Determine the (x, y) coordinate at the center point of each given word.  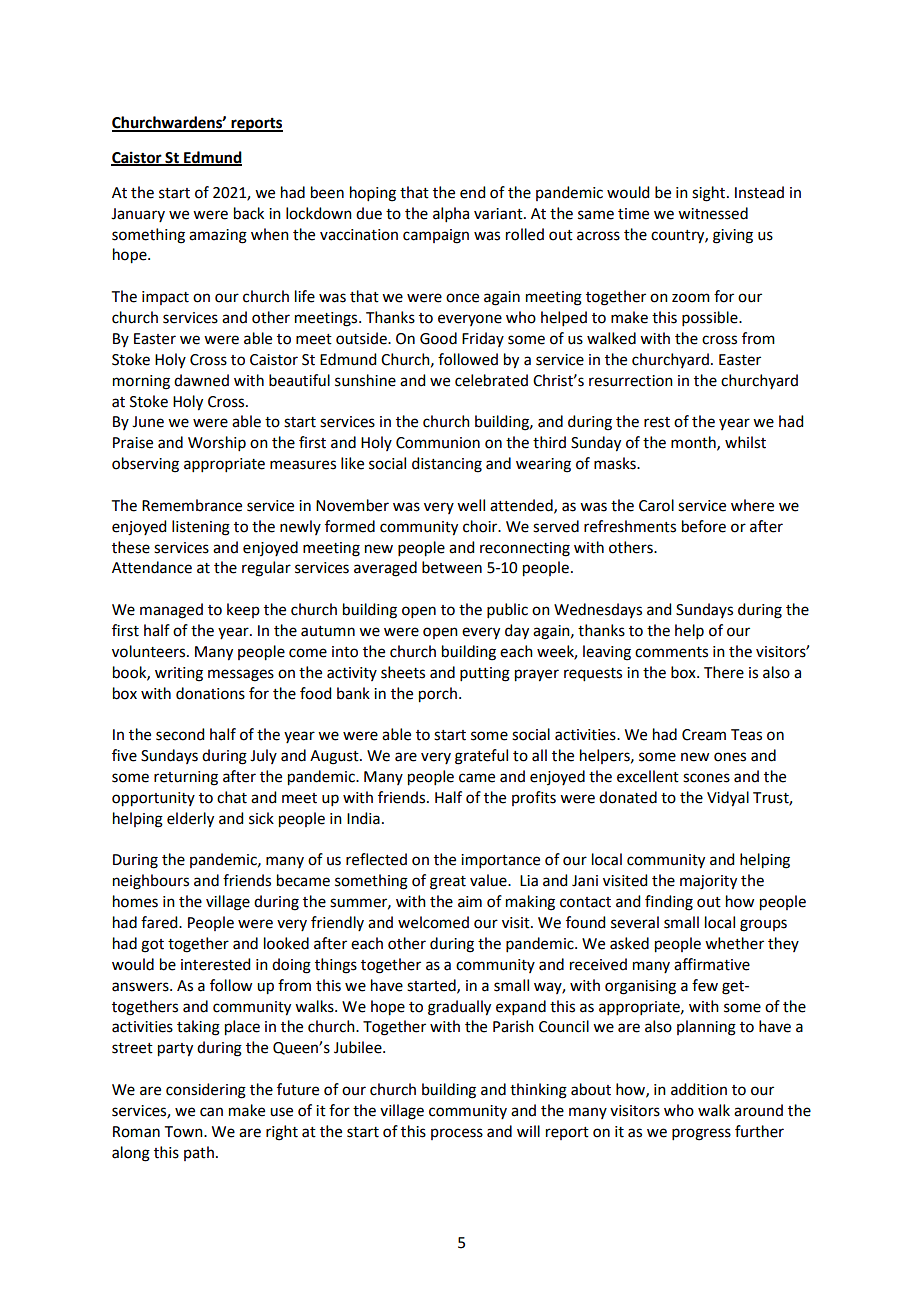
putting (485, 674)
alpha (451, 214)
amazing (218, 236)
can (211, 1112)
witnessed (713, 213)
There (724, 672)
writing (179, 674)
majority (708, 882)
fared (160, 922)
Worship (217, 443)
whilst (745, 442)
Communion (438, 443)
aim (470, 902)
